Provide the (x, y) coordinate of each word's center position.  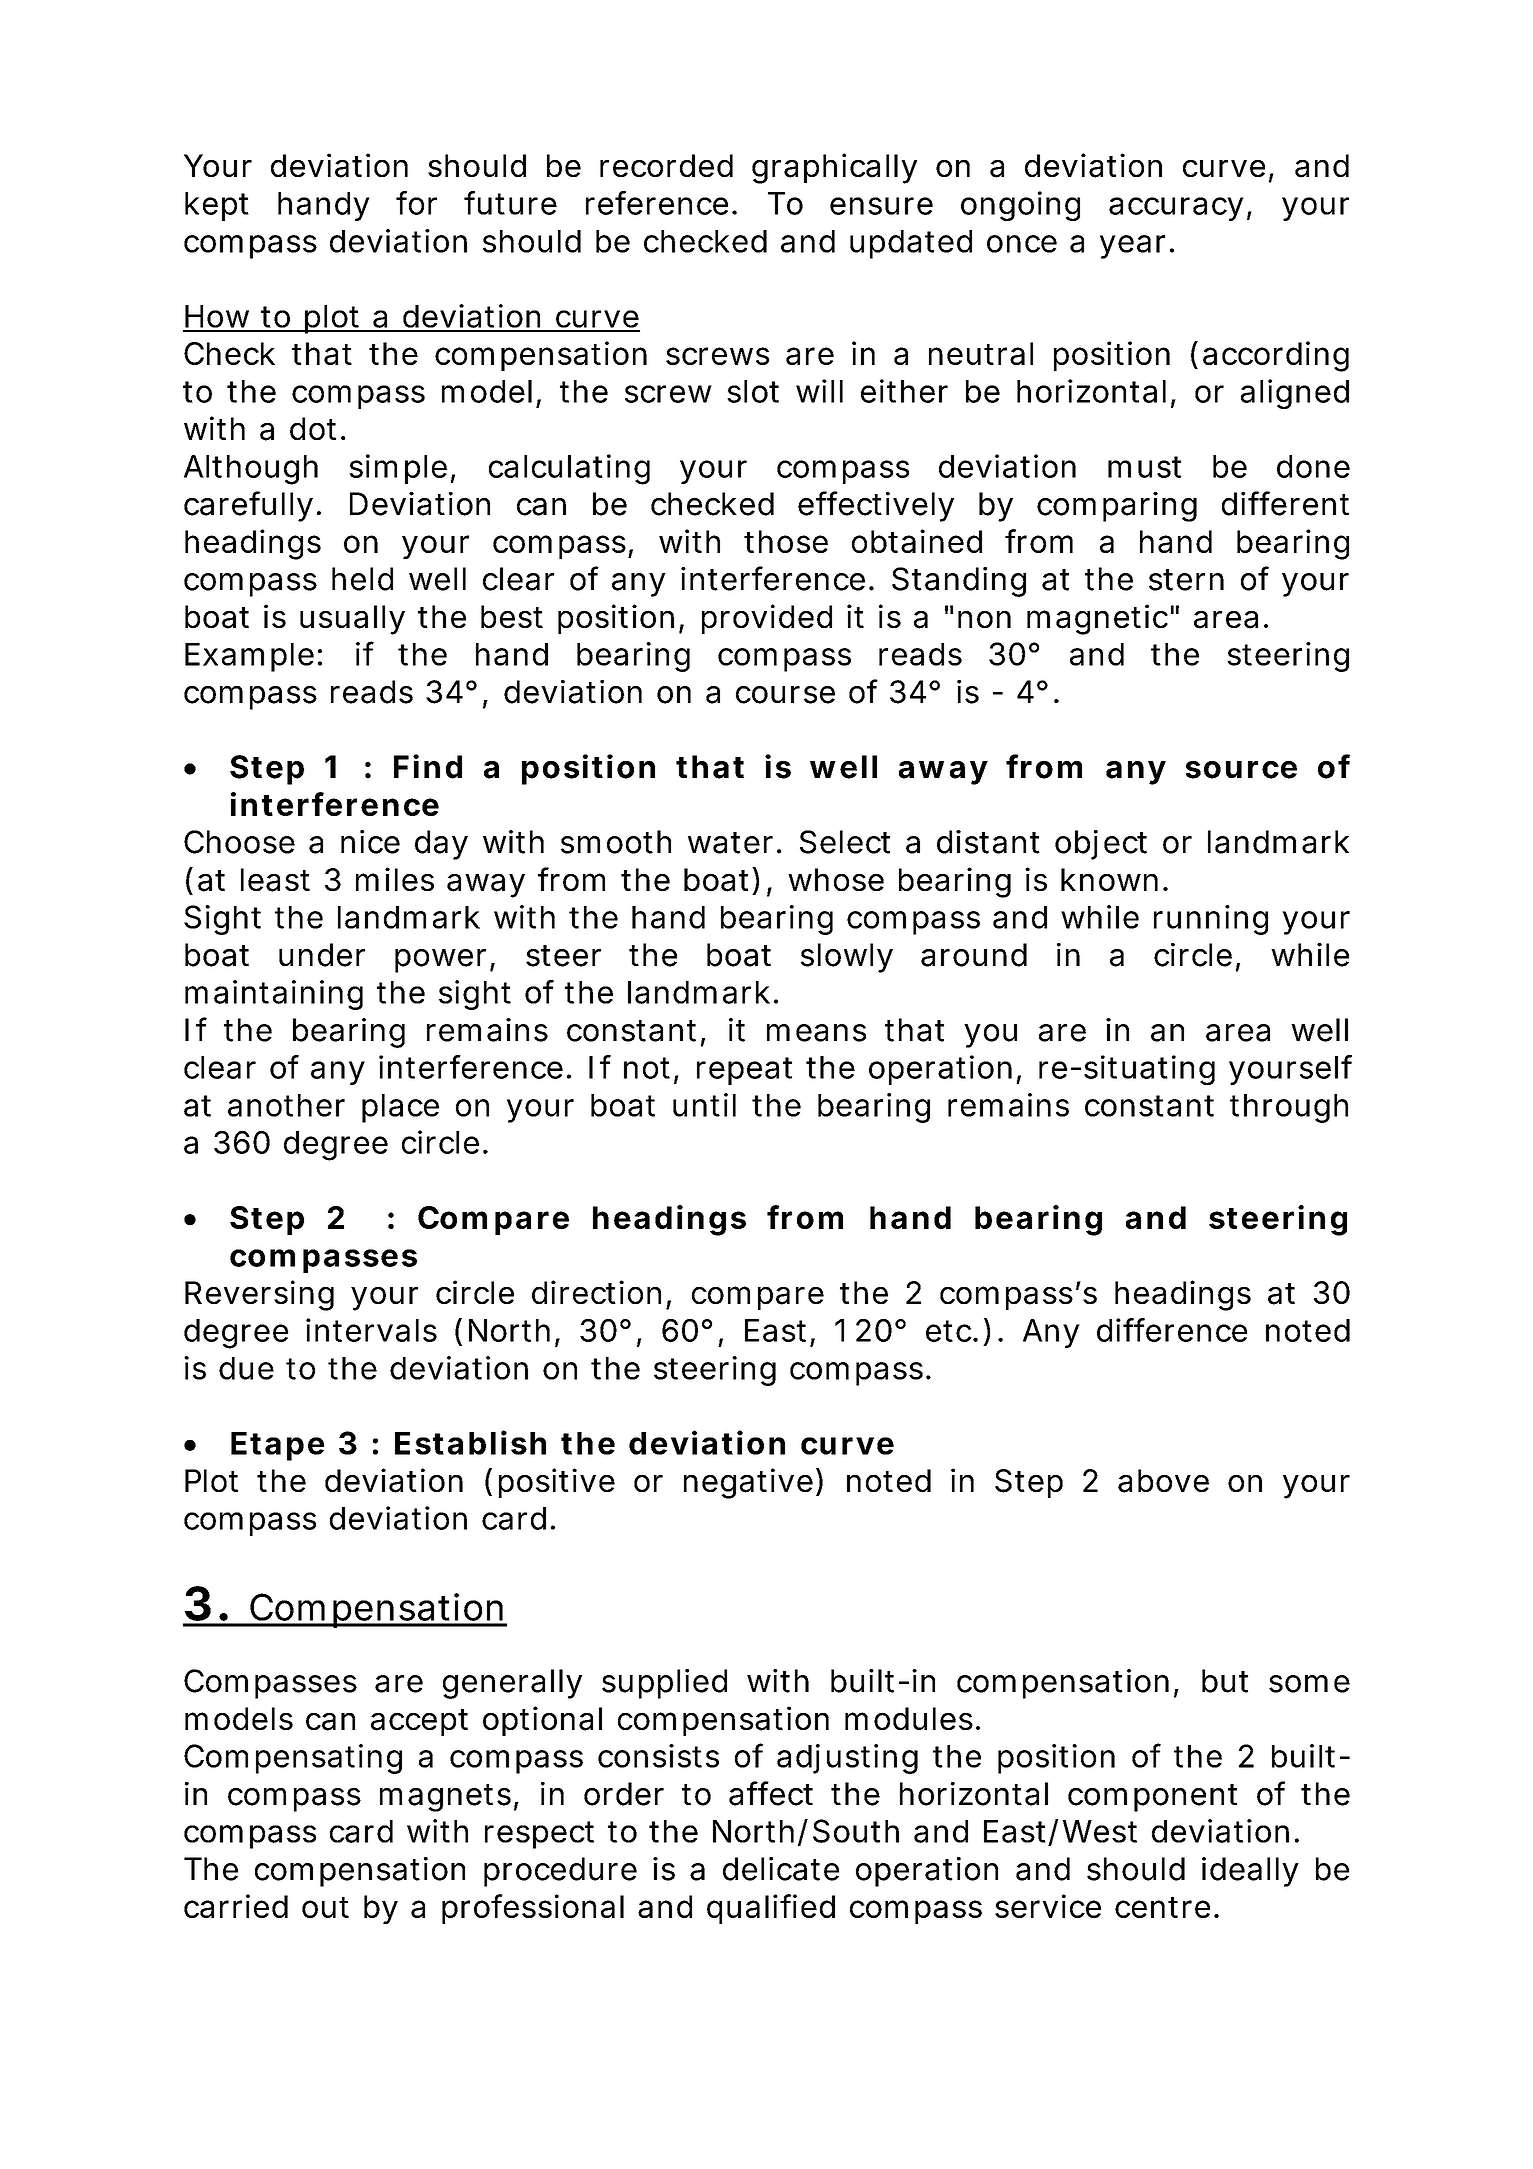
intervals (371, 1330)
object (1101, 845)
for (416, 203)
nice (370, 842)
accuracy (1176, 209)
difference (1172, 1330)
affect (771, 1793)
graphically (834, 168)
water (730, 843)
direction (596, 1292)
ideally (1250, 1872)
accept (419, 1722)
